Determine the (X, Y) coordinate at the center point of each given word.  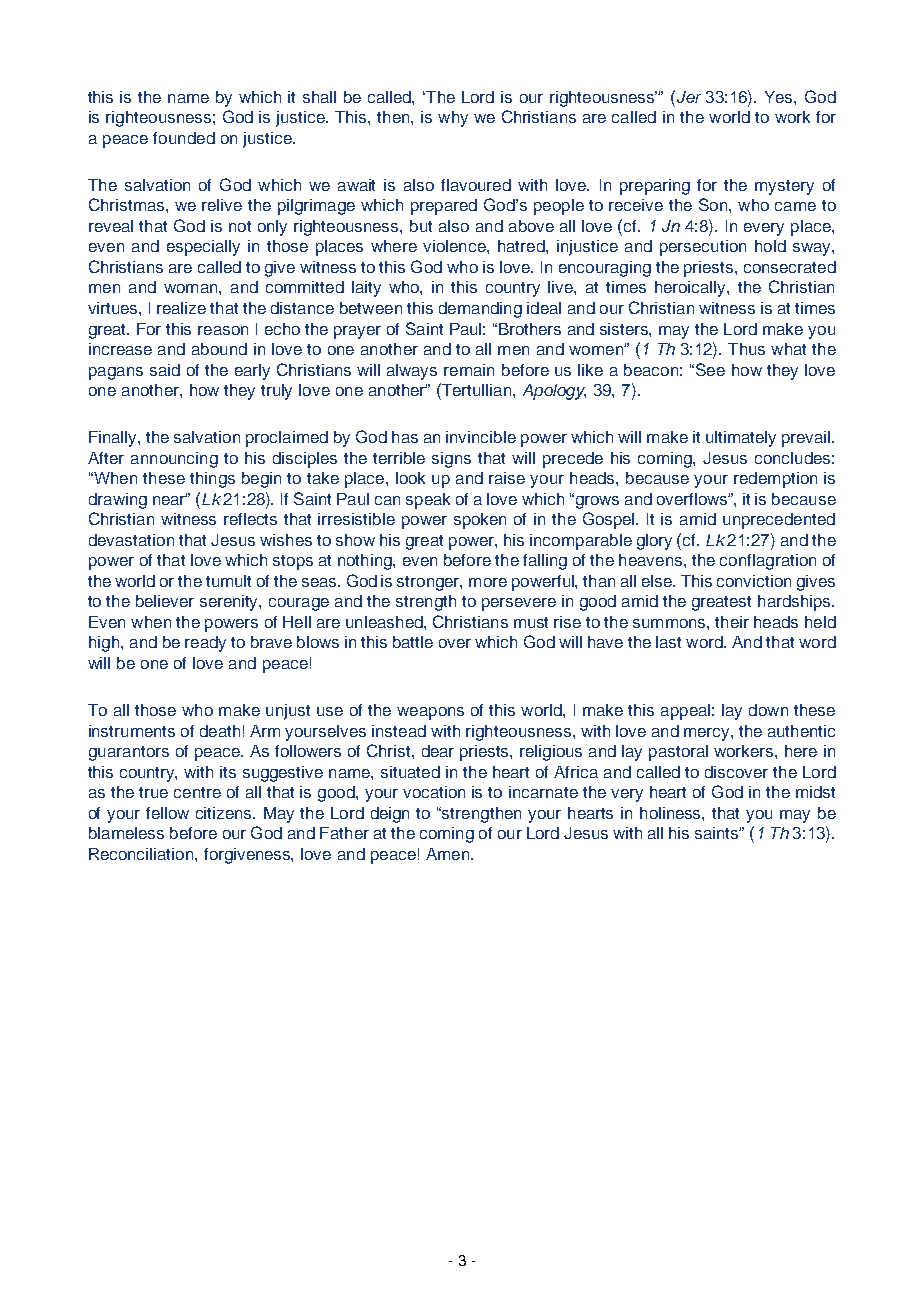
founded (184, 138)
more (488, 582)
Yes (780, 97)
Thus (746, 349)
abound (219, 349)
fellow (167, 813)
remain (469, 370)
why (453, 119)
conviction (754, 581)
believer (165, 601)
